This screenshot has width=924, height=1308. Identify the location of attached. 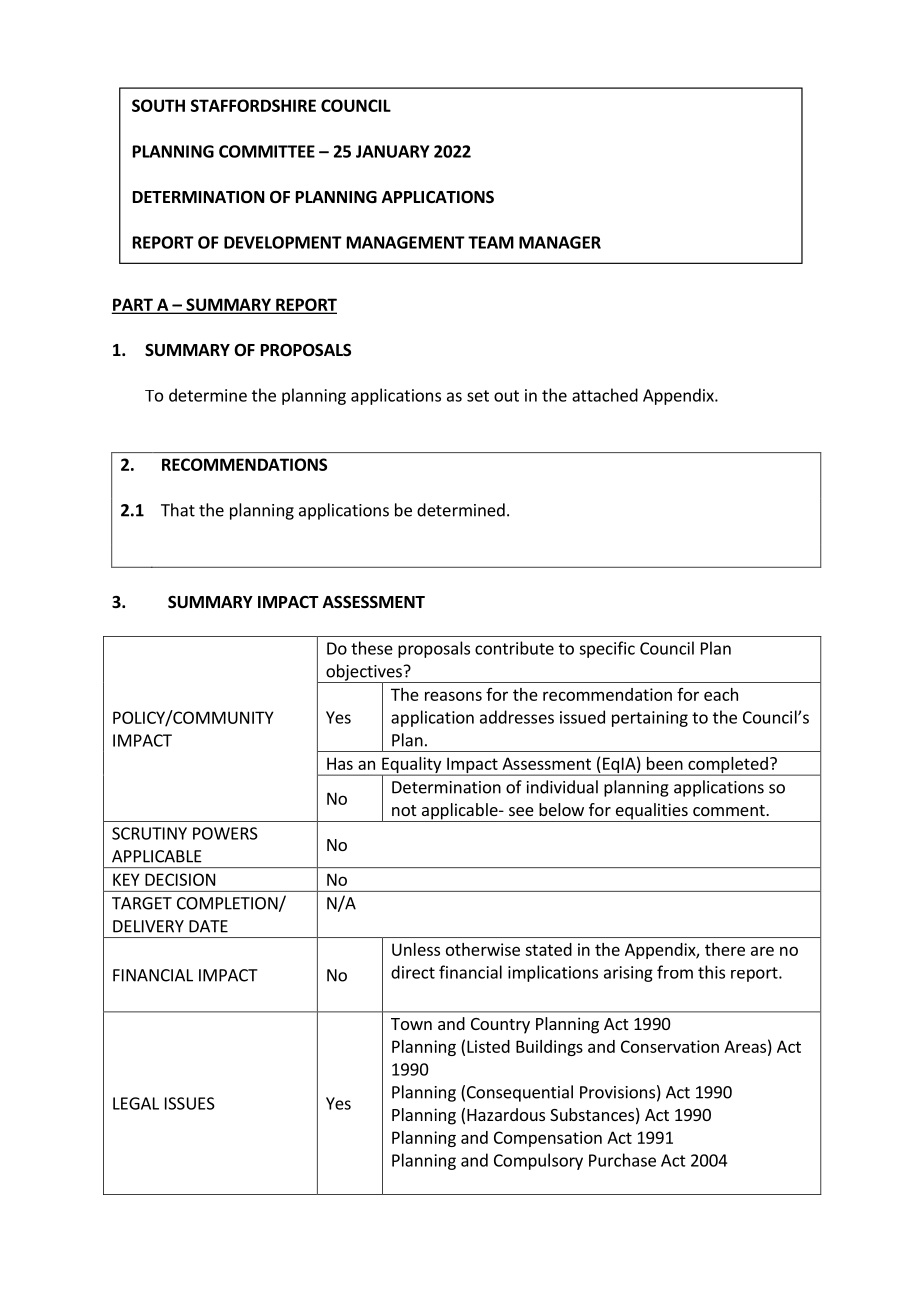
(605, 395).
